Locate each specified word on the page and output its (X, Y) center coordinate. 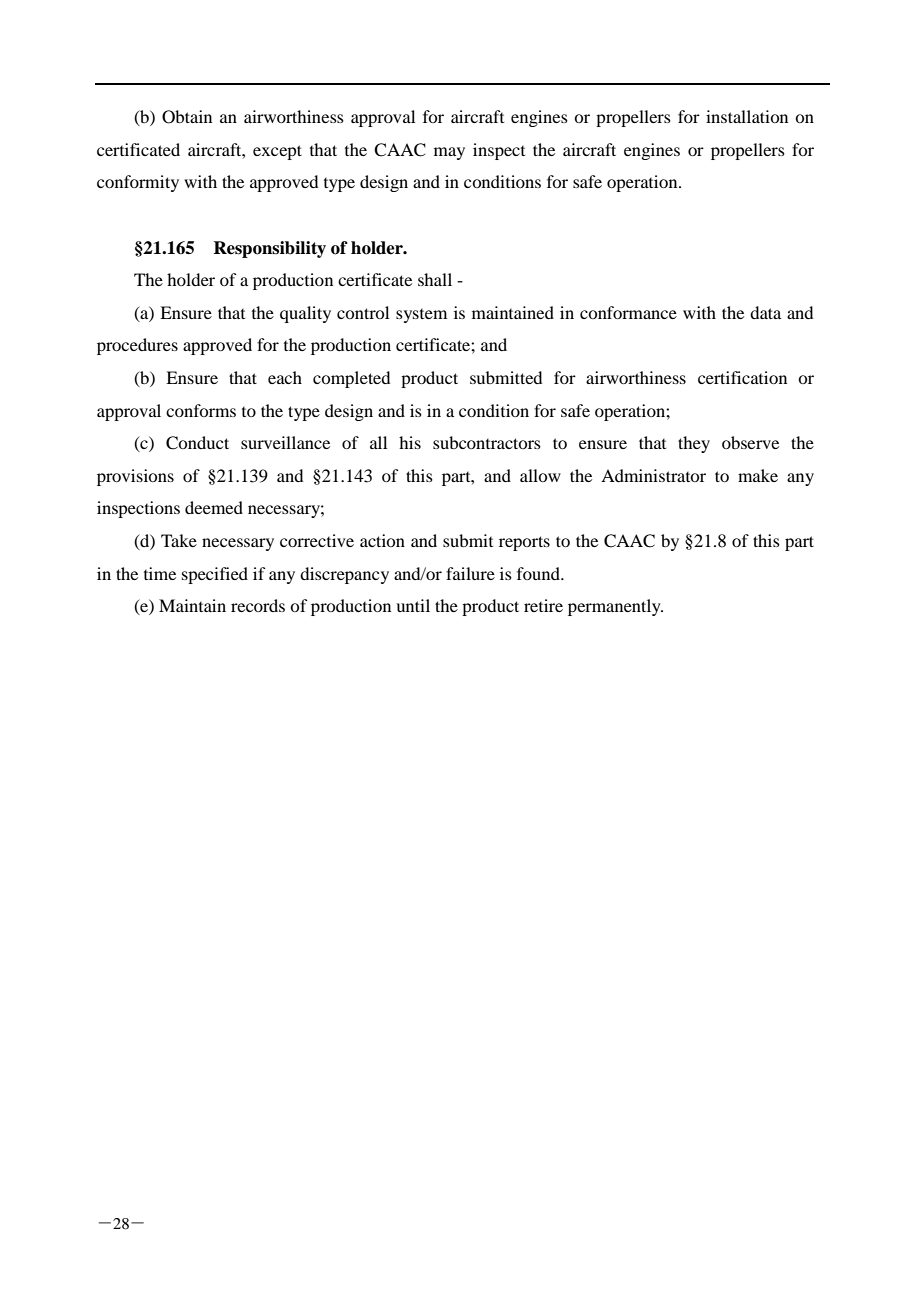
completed (351, 379)
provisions (135, 477)
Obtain (187, 117)
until (413, 605)
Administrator (653, 475)
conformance (628, 312)
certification (742, 377)
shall (435, 279)
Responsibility (269, 249)
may (449, 153)
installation (747, 116)
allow (540, 475)
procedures (137, 346)
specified (215, 575)
